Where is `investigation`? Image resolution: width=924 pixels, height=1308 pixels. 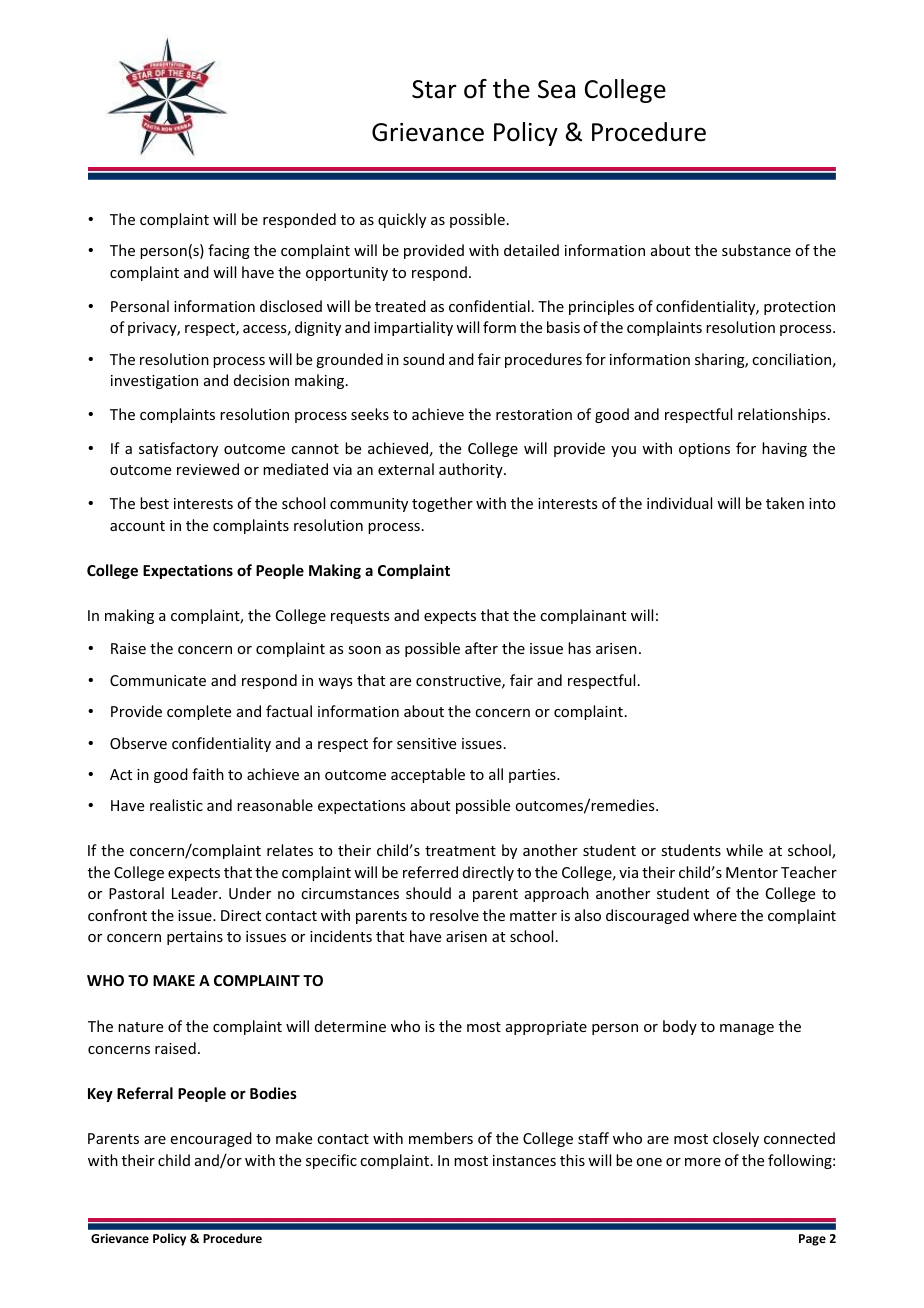 investigation is located at coordinates (154, 382).
